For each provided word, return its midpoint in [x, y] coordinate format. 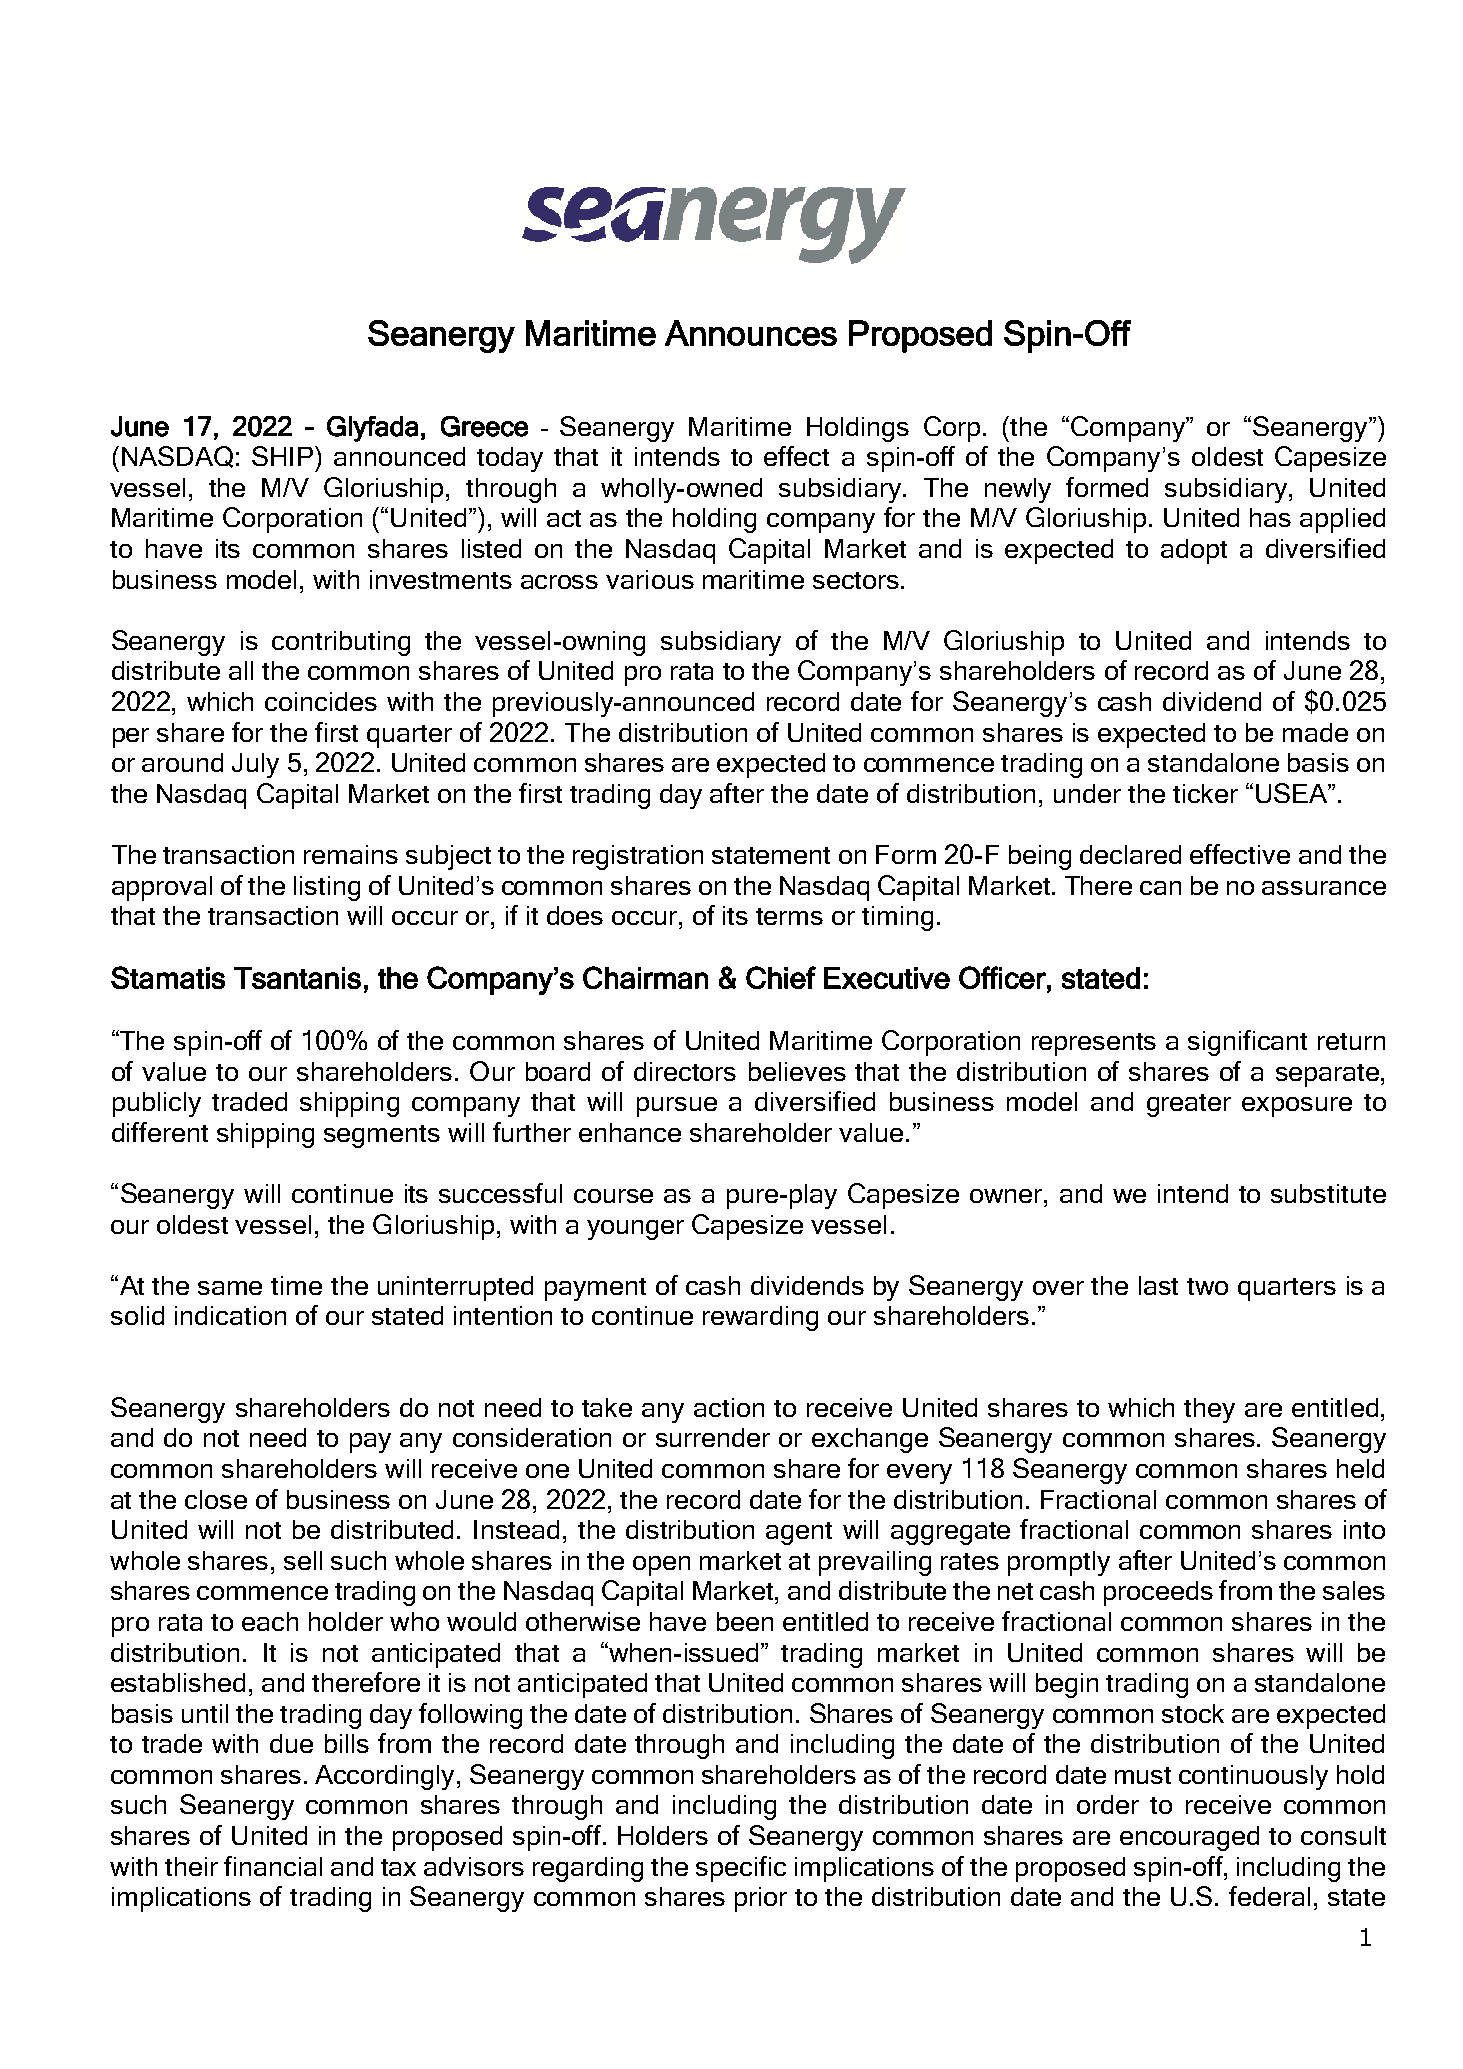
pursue [677, 1107]
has [1270, 517]
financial [273, 1866]
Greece [484, 426]
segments [382, 1136]
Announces [751, 333]
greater [1189, 1105]
